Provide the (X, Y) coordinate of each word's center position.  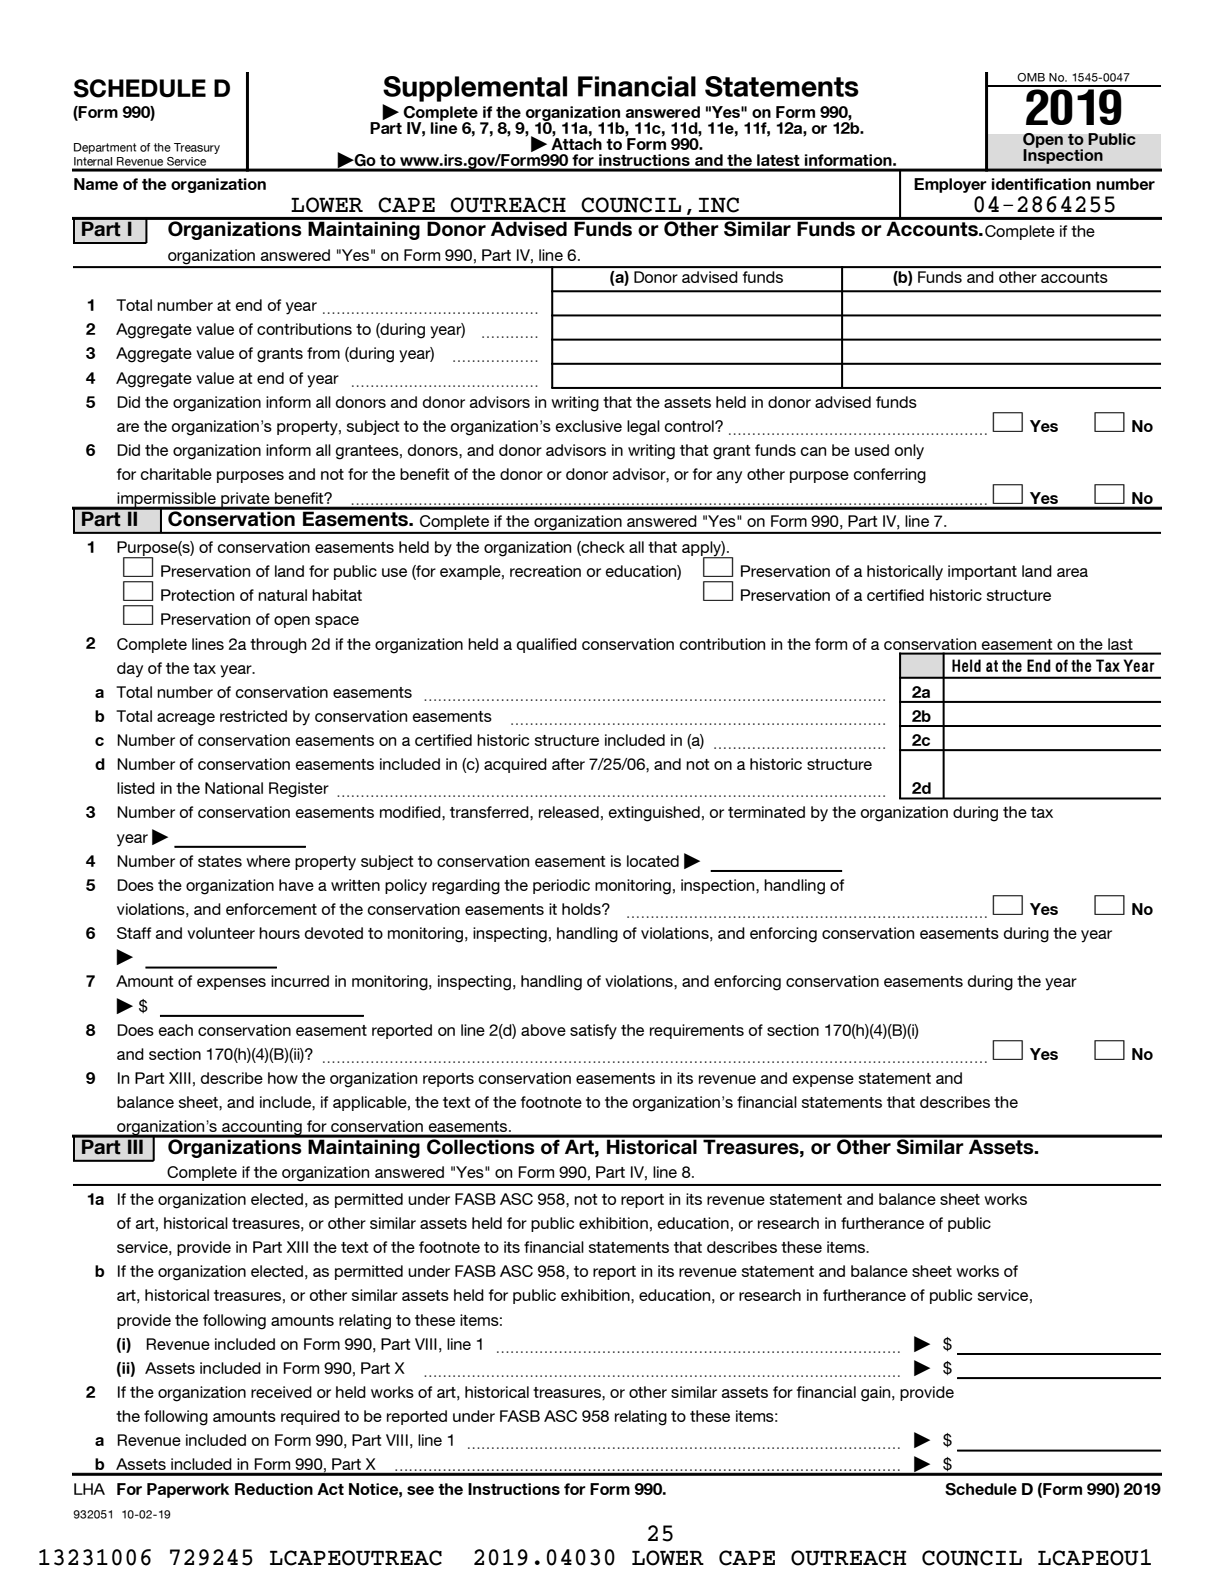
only (909, 452)
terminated (766, 812)
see (420, 1490)
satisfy (593, 1032)
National (234, 788)
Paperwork (188, 1490)
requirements (697, 1031)
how (283, 1078)
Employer (950, 185)
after (568, 764)
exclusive (588, 426)
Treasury (197, 148)
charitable (176, 474)
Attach (576, 143)
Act (330, 1489)
